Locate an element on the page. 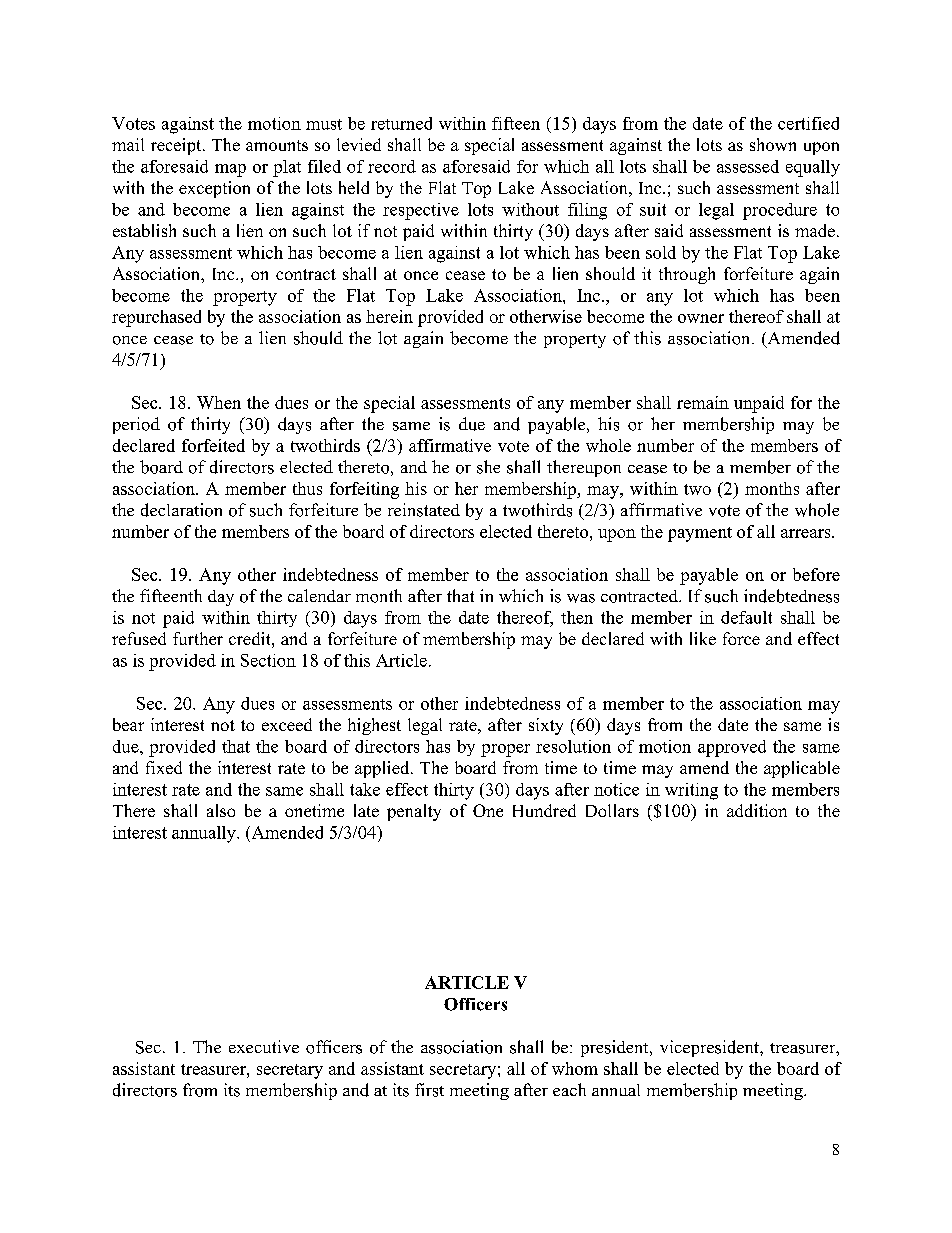 The height and width of the image is (1233, 952). map is located at coordinates (230, 170).
